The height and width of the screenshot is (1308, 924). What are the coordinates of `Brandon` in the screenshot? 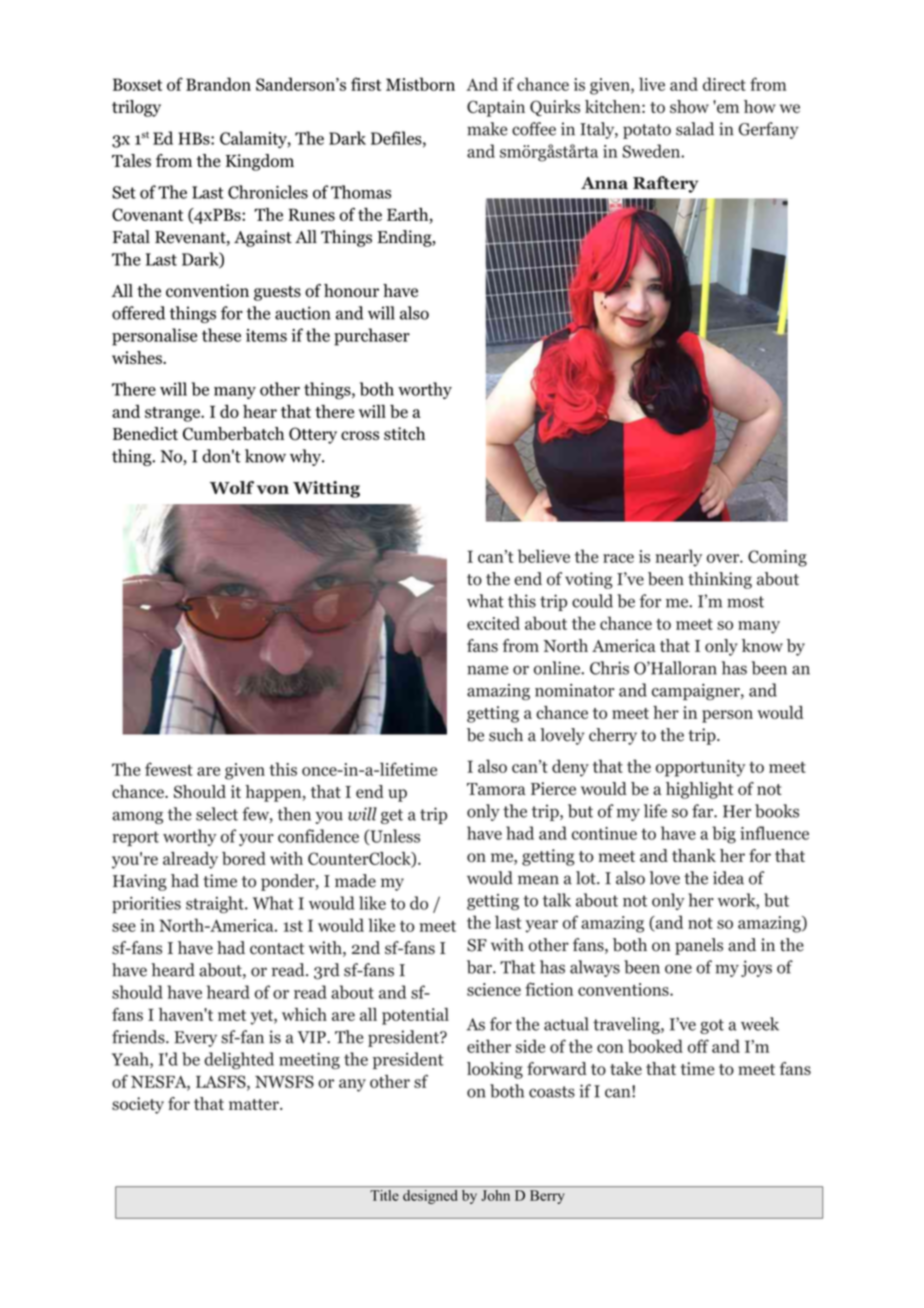 It's located at (218, 84).
